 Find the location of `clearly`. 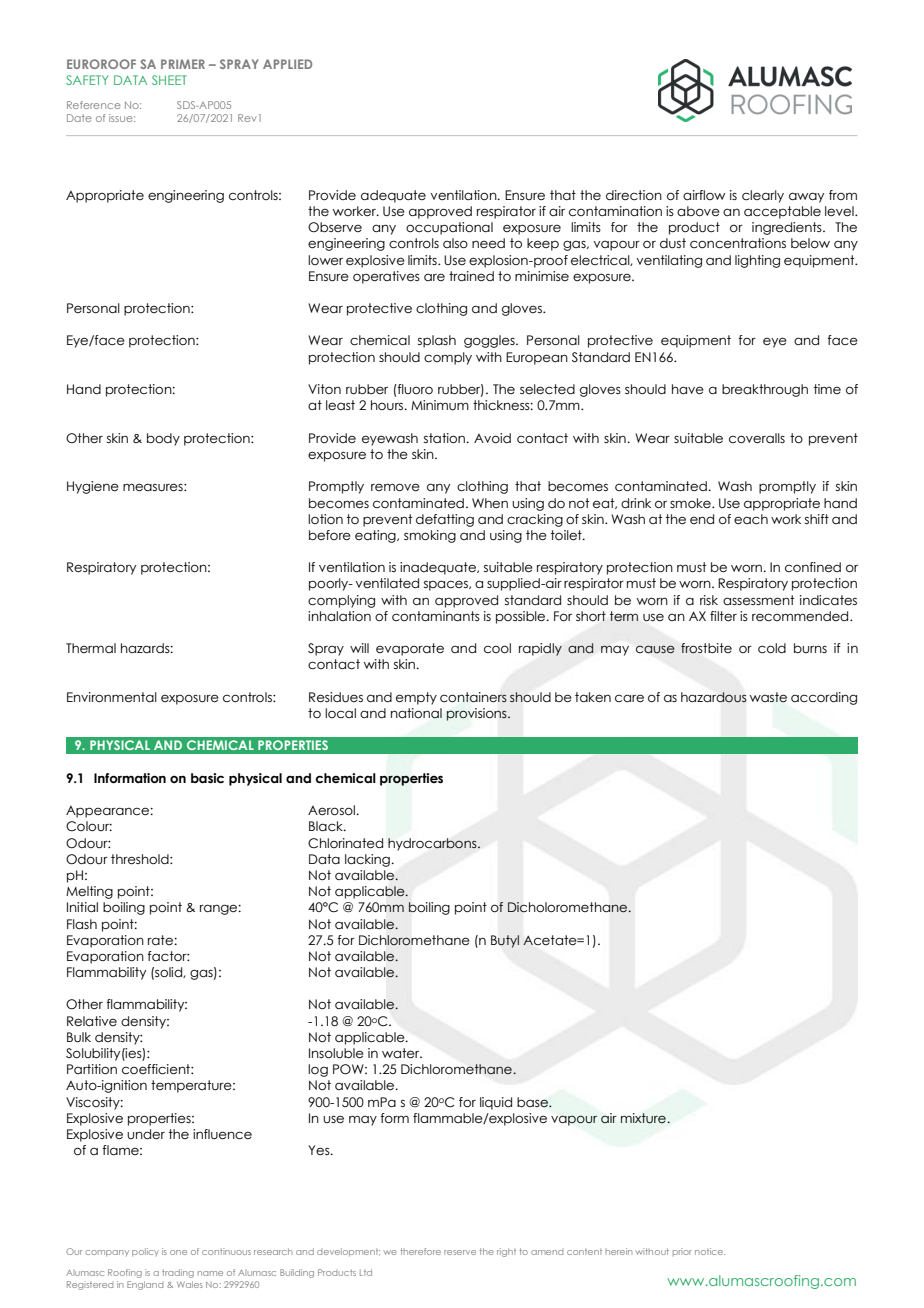

clearly is located at coordinates (763, 196).
